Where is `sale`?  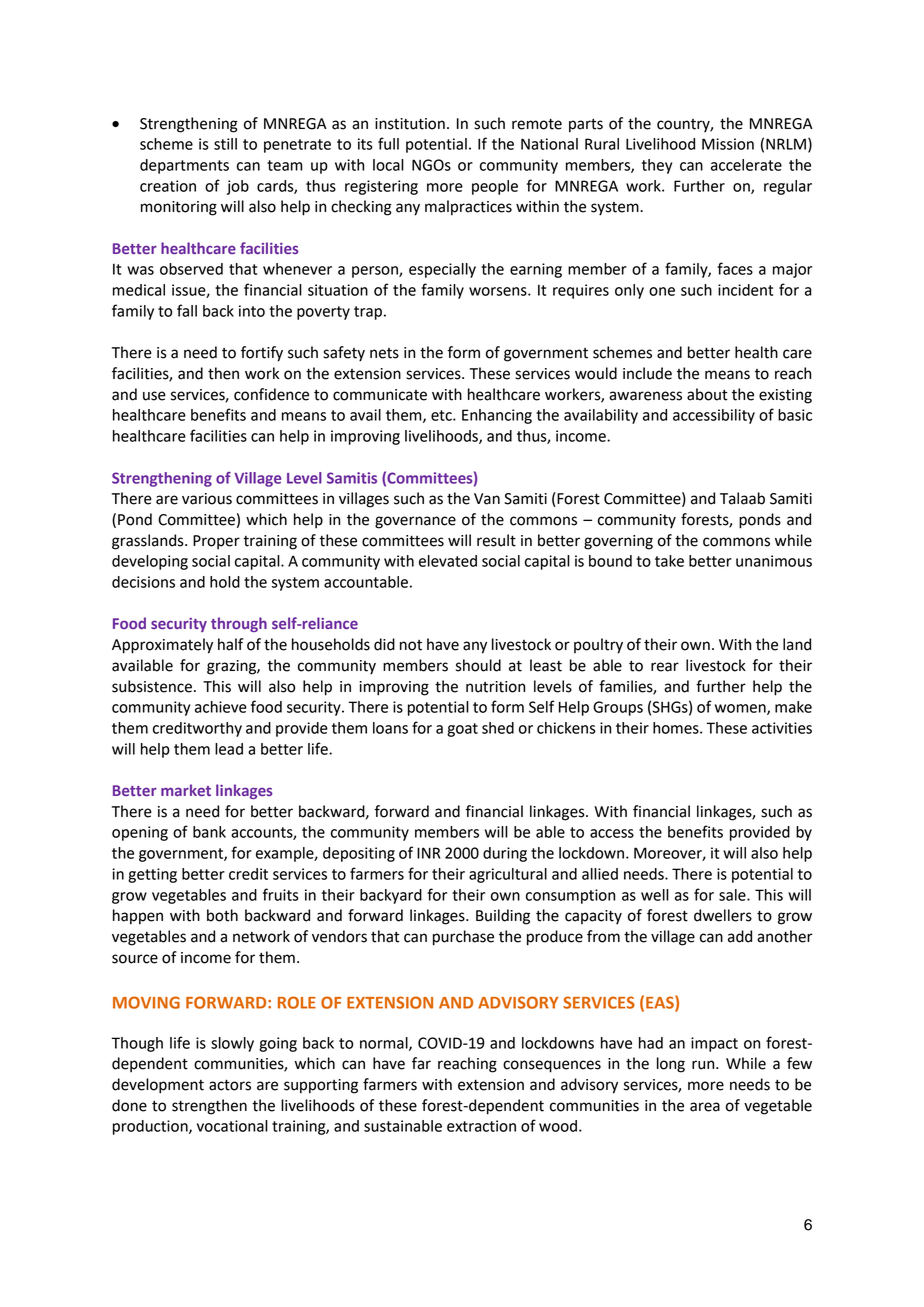
sale is located at coordinates (733, 895).
